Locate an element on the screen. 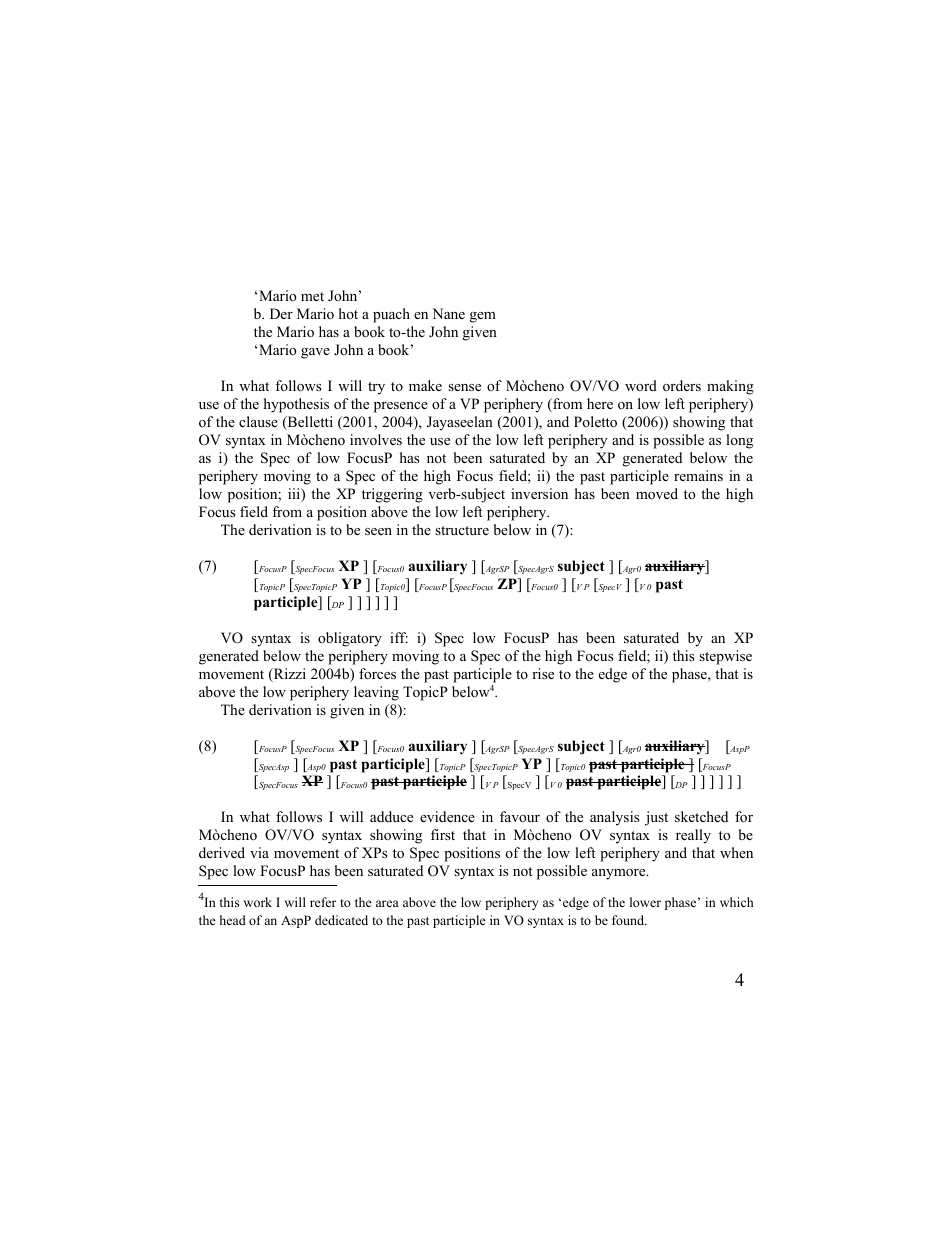 Image resolution: width=952 pixels, height=1233 pixels. structure is located at coordinates (462, 530).
